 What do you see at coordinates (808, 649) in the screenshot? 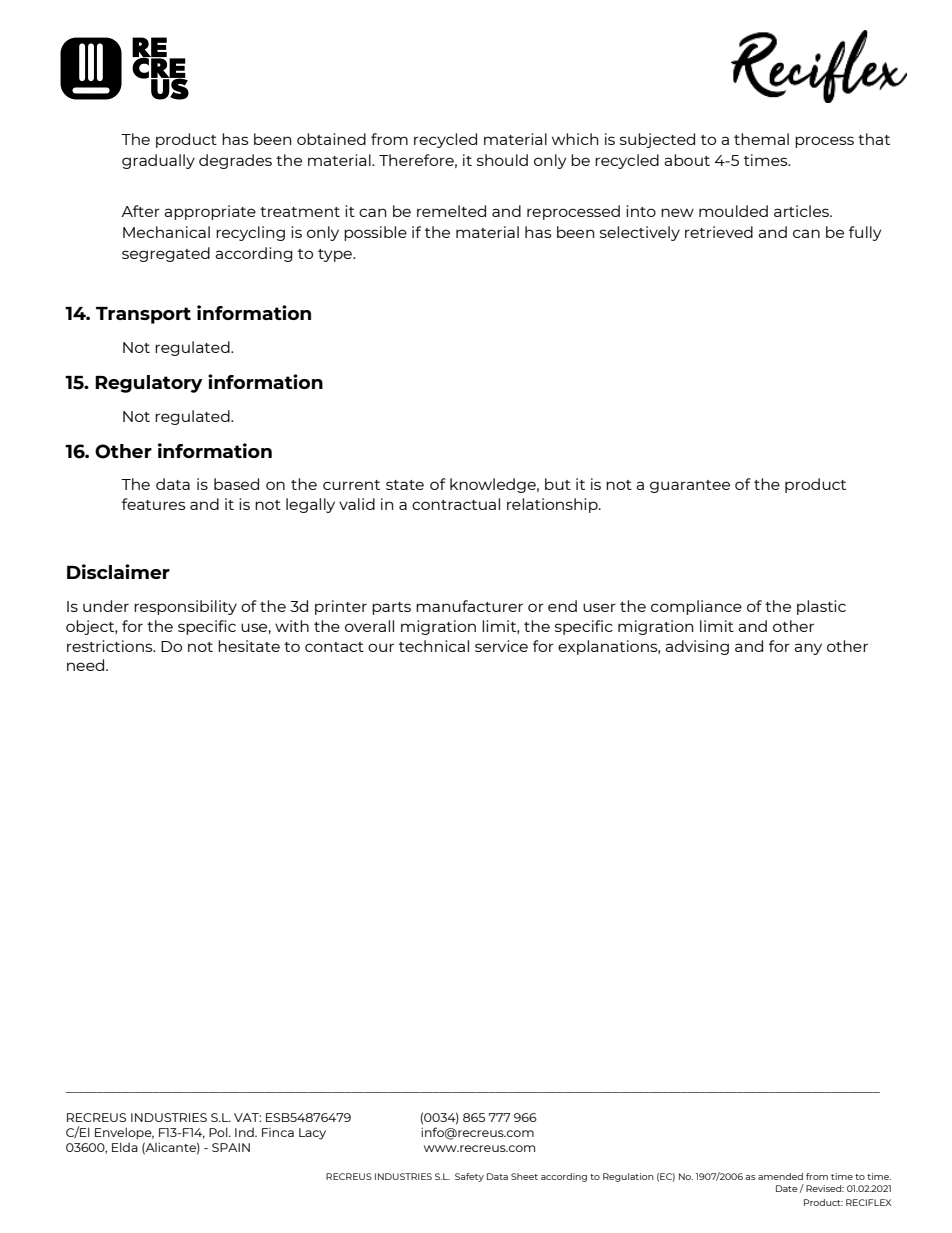
I see `any` at bounding box center [808, 649].
